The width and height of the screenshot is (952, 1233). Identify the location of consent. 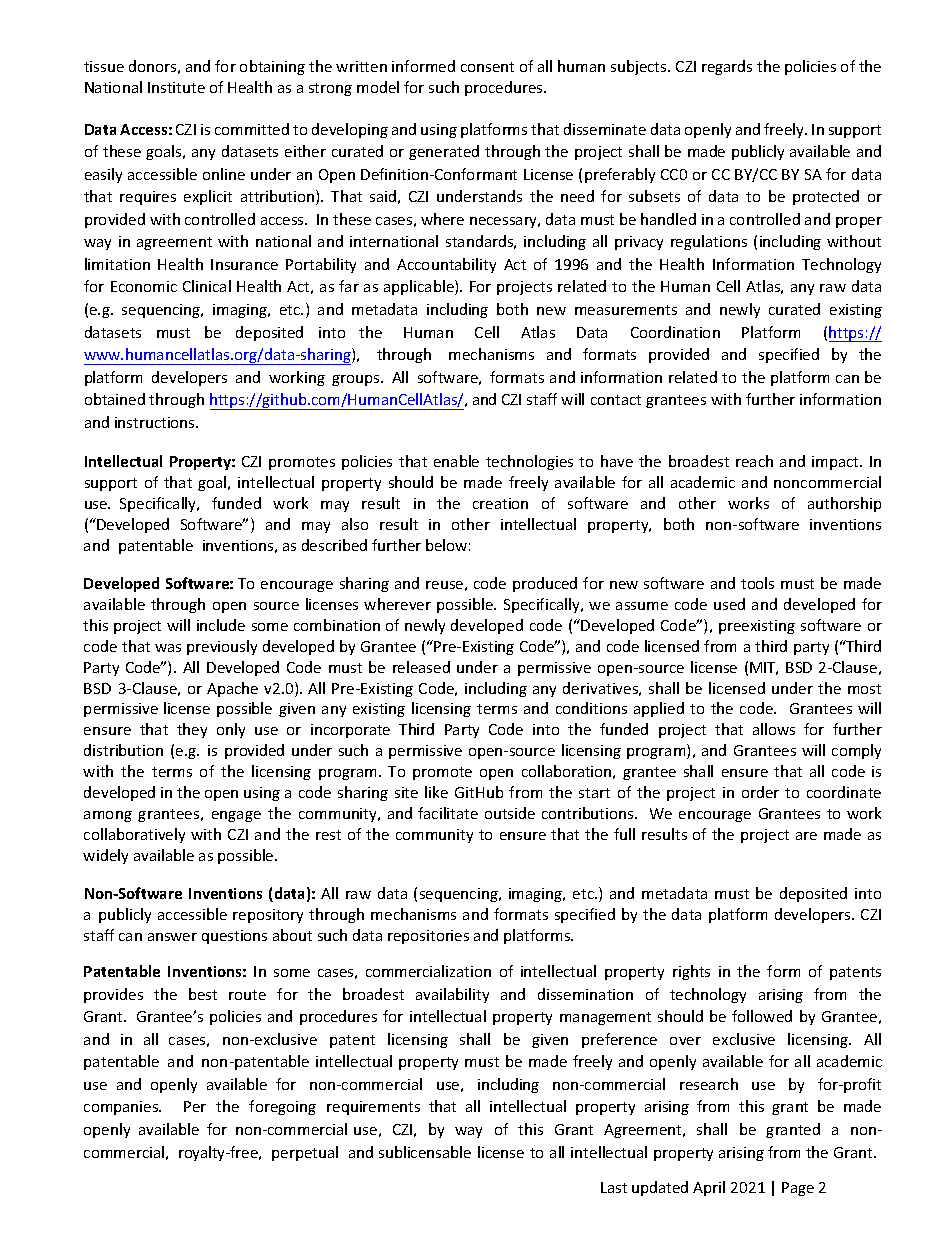
(487, 67).
